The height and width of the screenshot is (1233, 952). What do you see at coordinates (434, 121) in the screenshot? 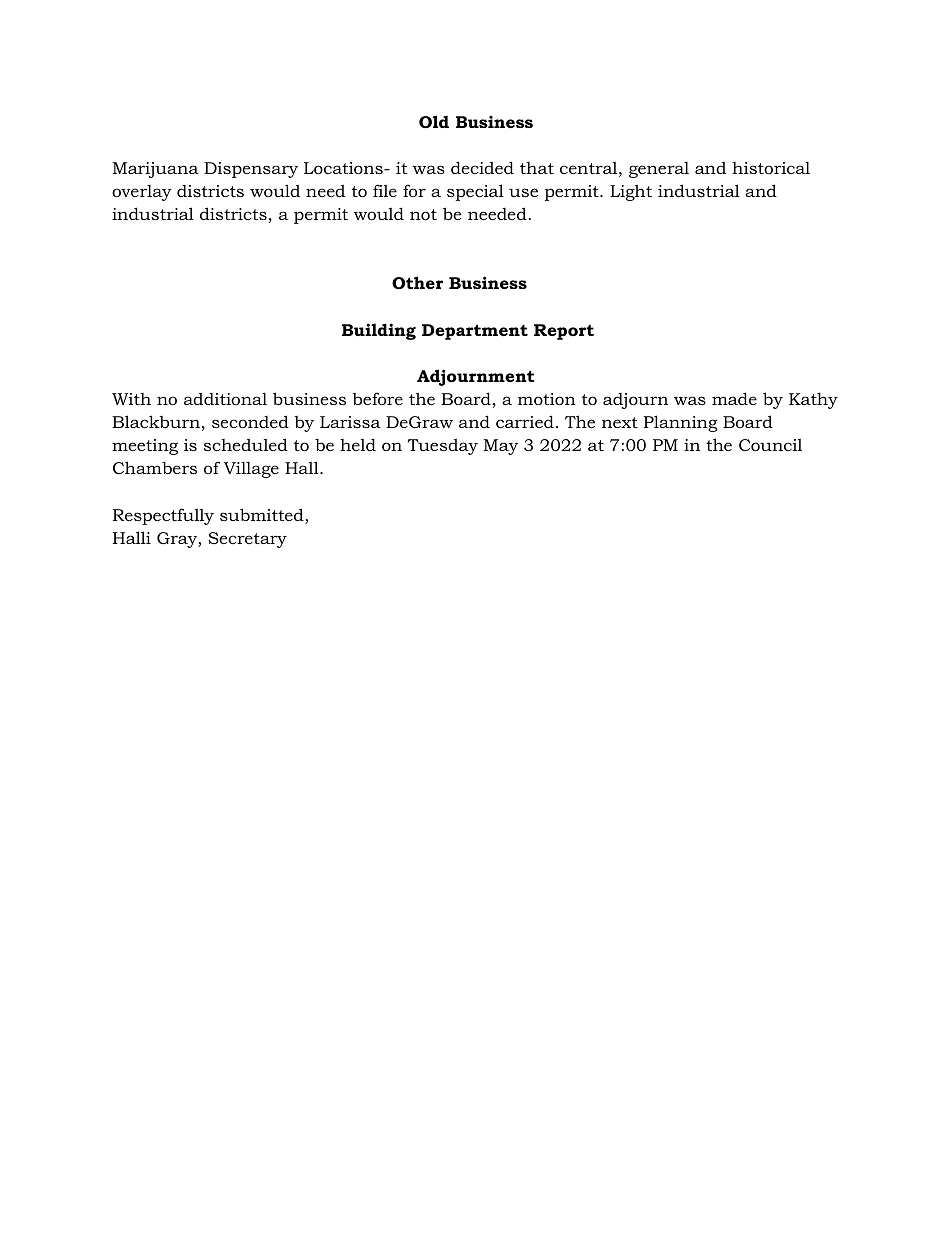
I see `Old` at bounding box center [434, 121].
